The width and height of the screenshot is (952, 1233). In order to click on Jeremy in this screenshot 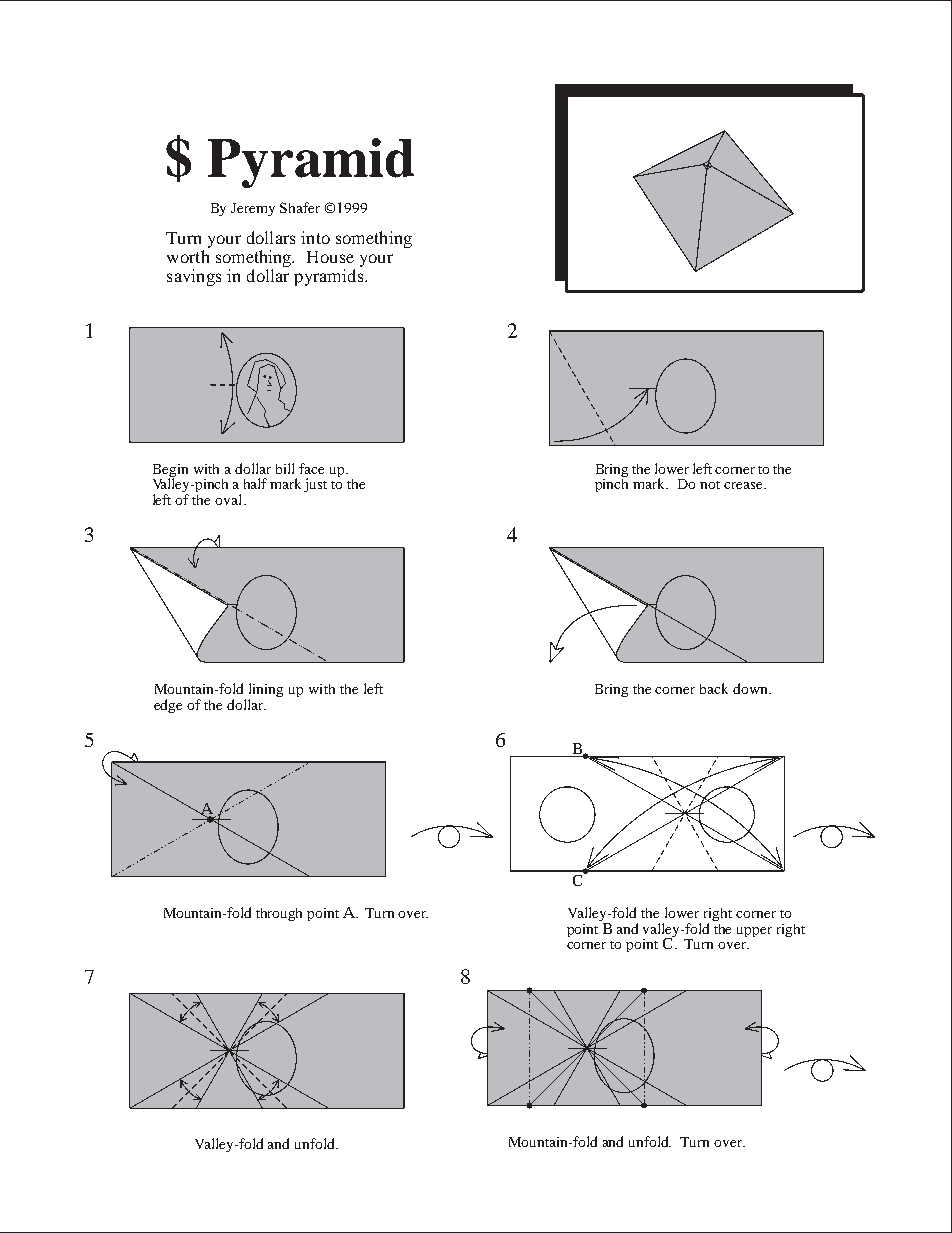, I will do `click(253, 209)`.
